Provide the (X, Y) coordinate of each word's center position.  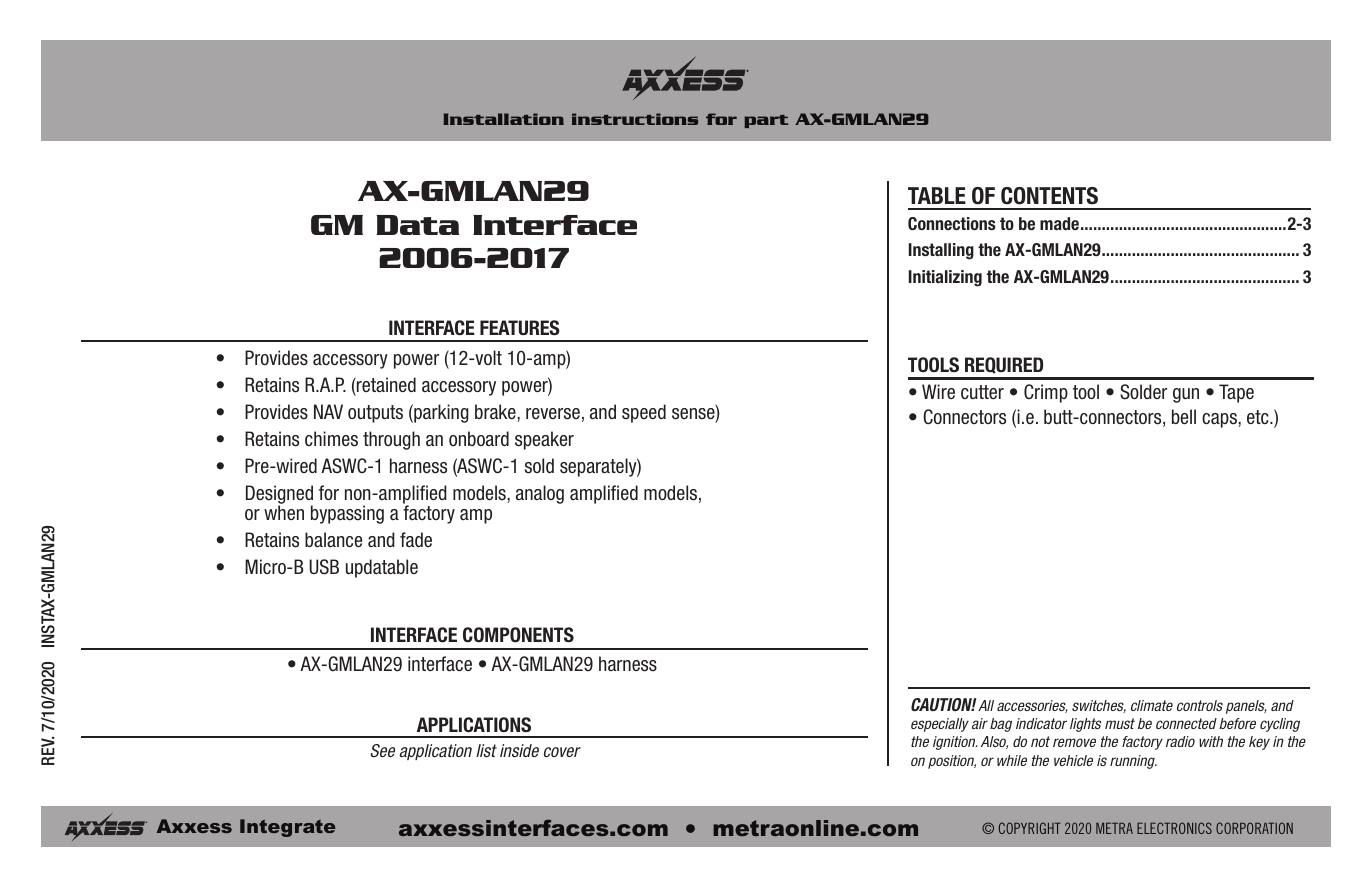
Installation (503, 119)
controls (1200, 705)
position (952, 762)
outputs (375, 414)
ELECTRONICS (1174, 828)
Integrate (288, 828)
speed (644, 413)
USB (324, 567)
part (766, 121)
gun (1186, 395)
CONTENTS (1049, 196)
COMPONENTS (518, 635)
